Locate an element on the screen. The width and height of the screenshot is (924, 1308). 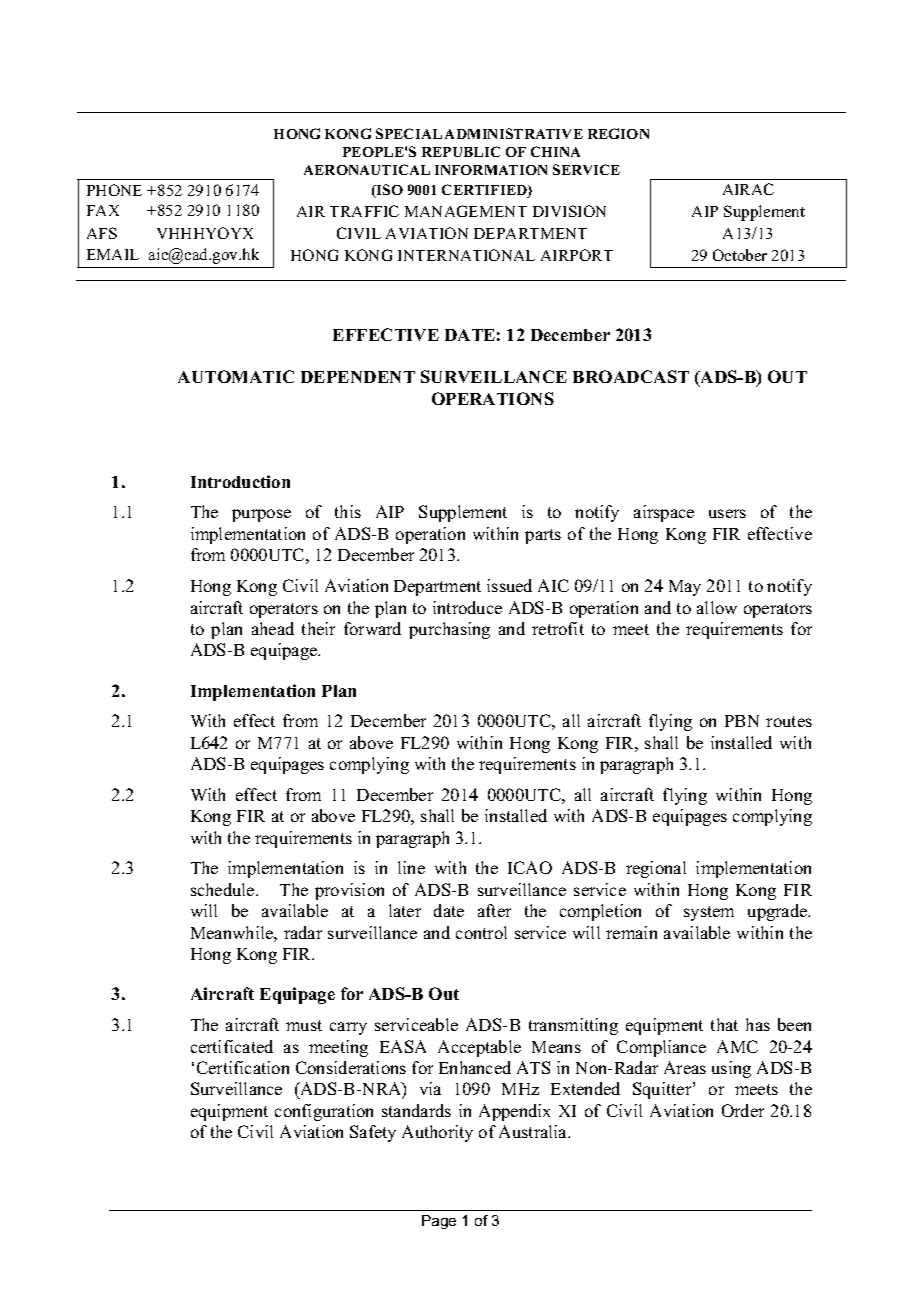
Certification is located at coordinates (243, 1067).
